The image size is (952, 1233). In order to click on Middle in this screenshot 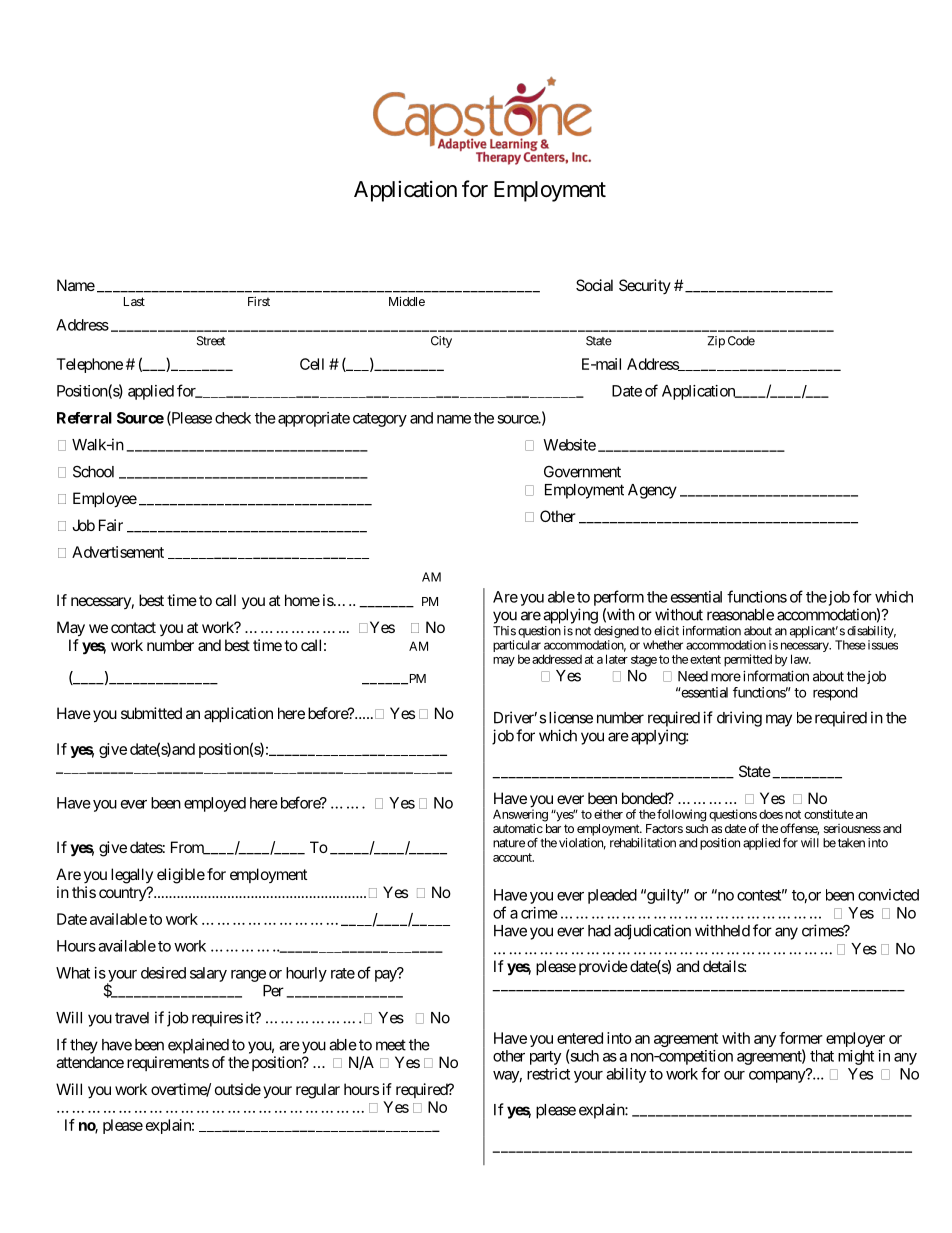, I will do `click(407, 301)`.
